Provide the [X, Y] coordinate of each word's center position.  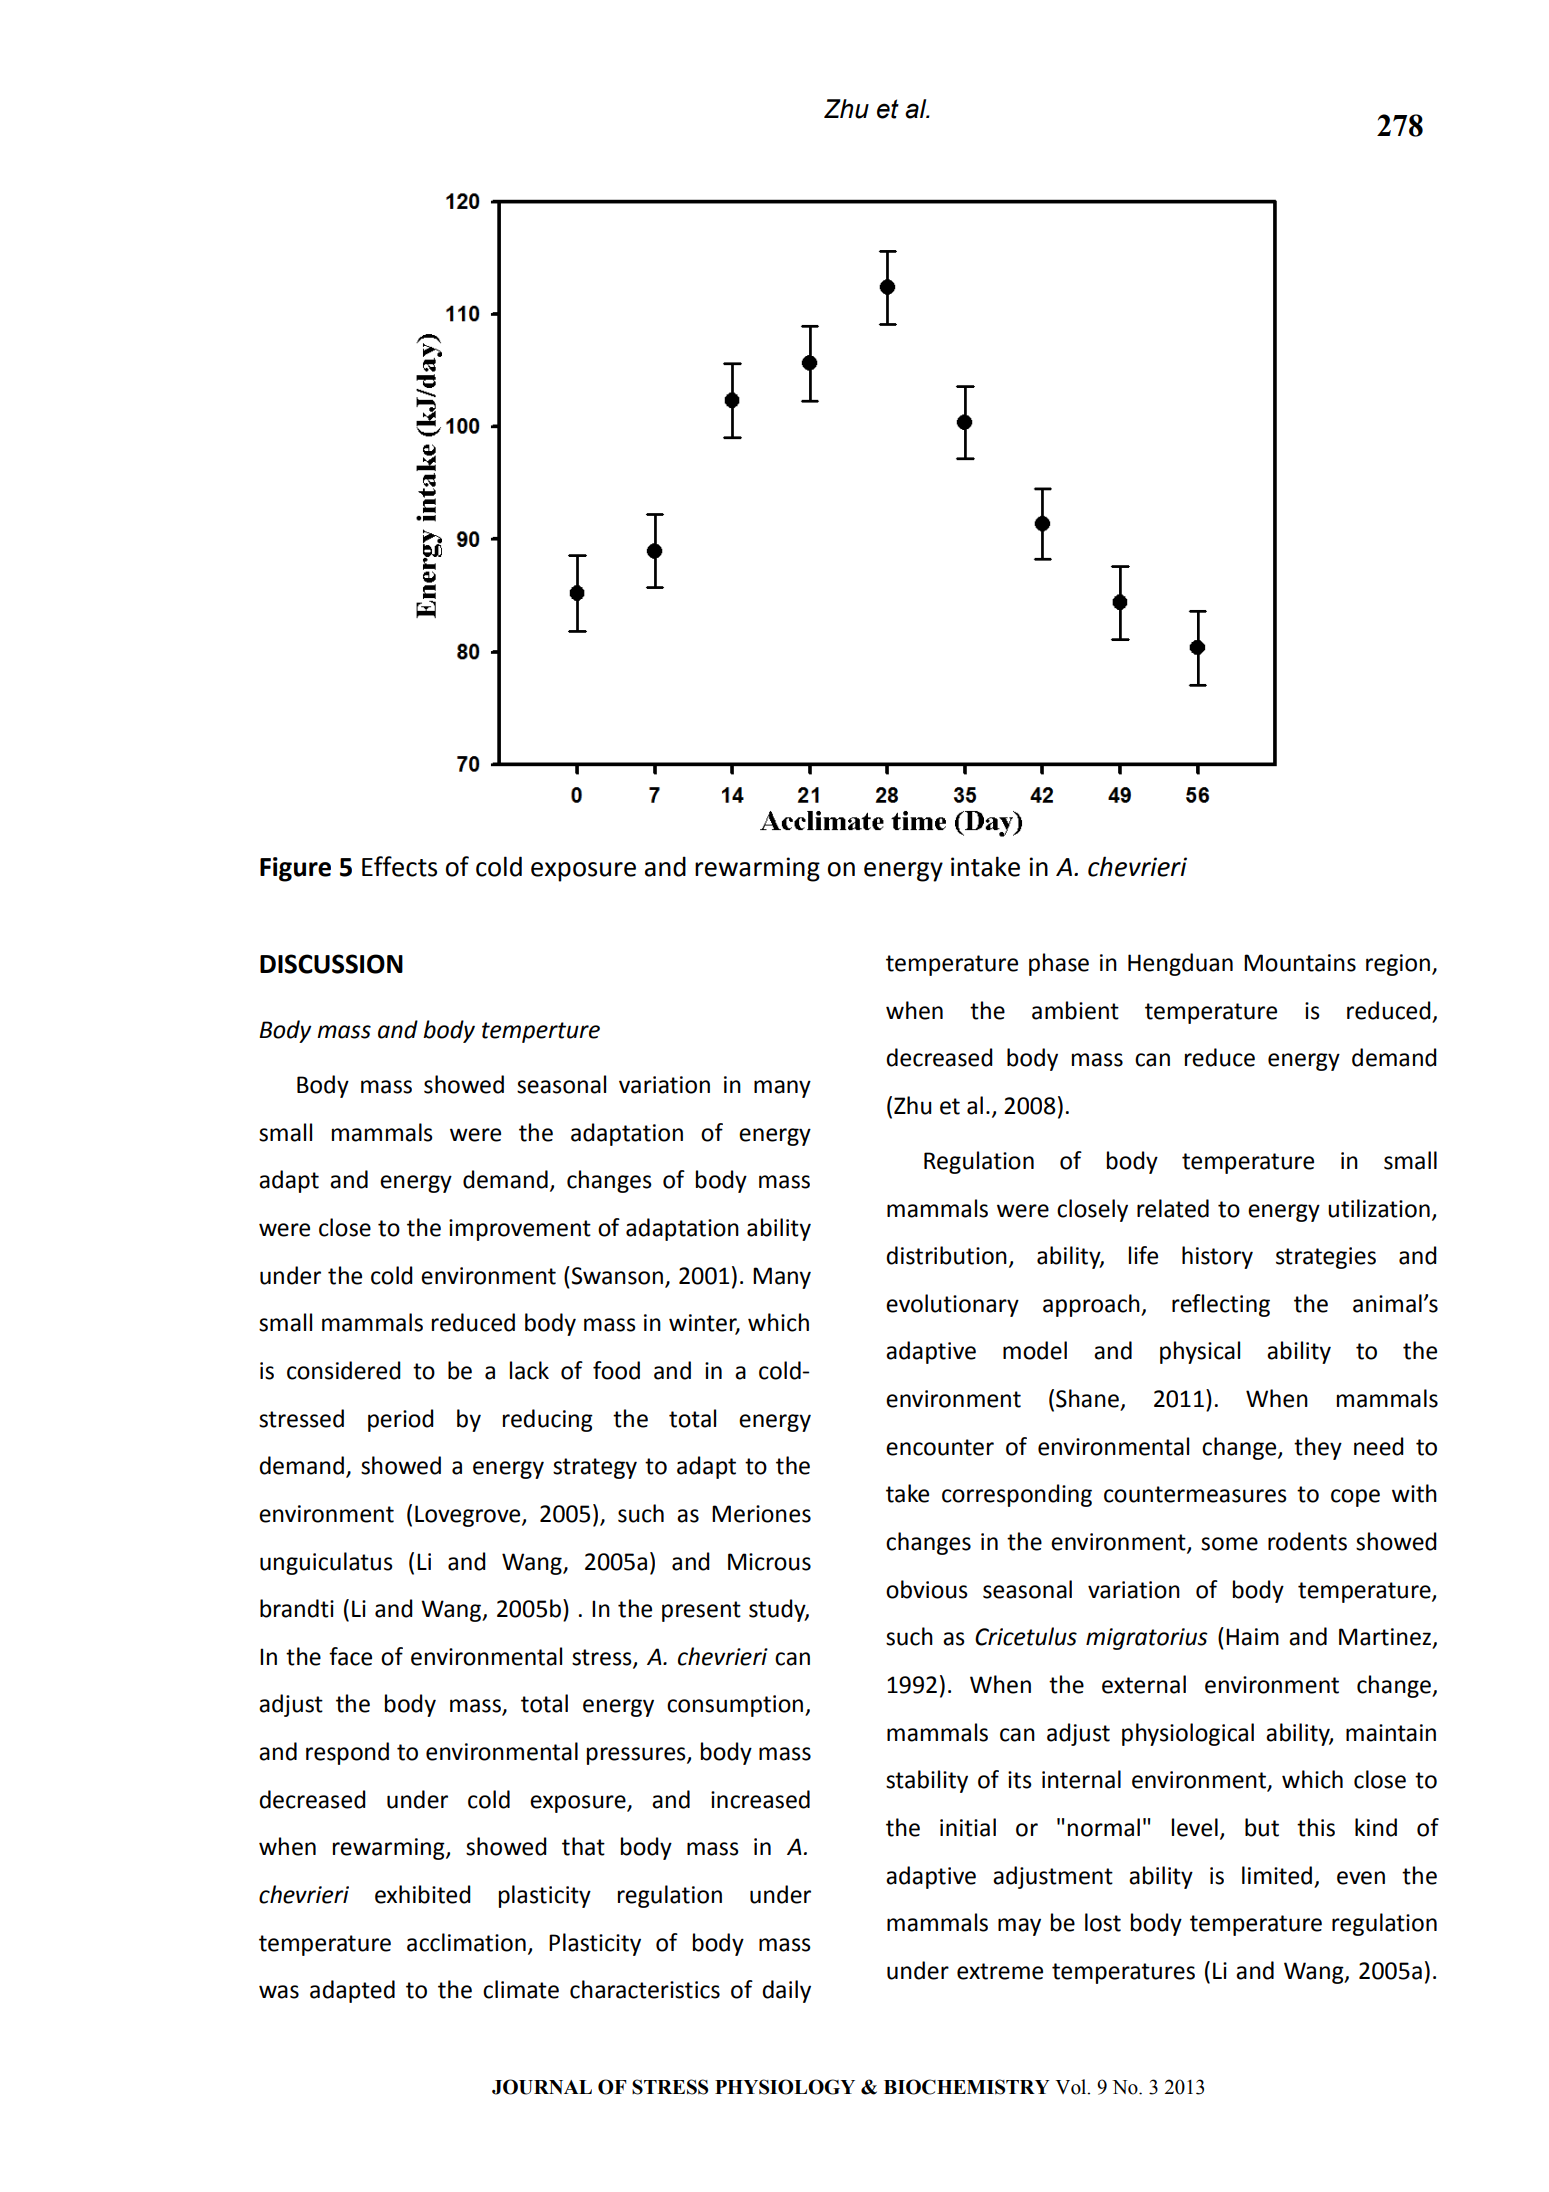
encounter [940, 1447]
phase [1059, 964]
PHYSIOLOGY [785, 2087]
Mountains [1300, 963]
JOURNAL [542, 2087]
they [1318, 1448]
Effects [399, 866]
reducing [548, 1420]
